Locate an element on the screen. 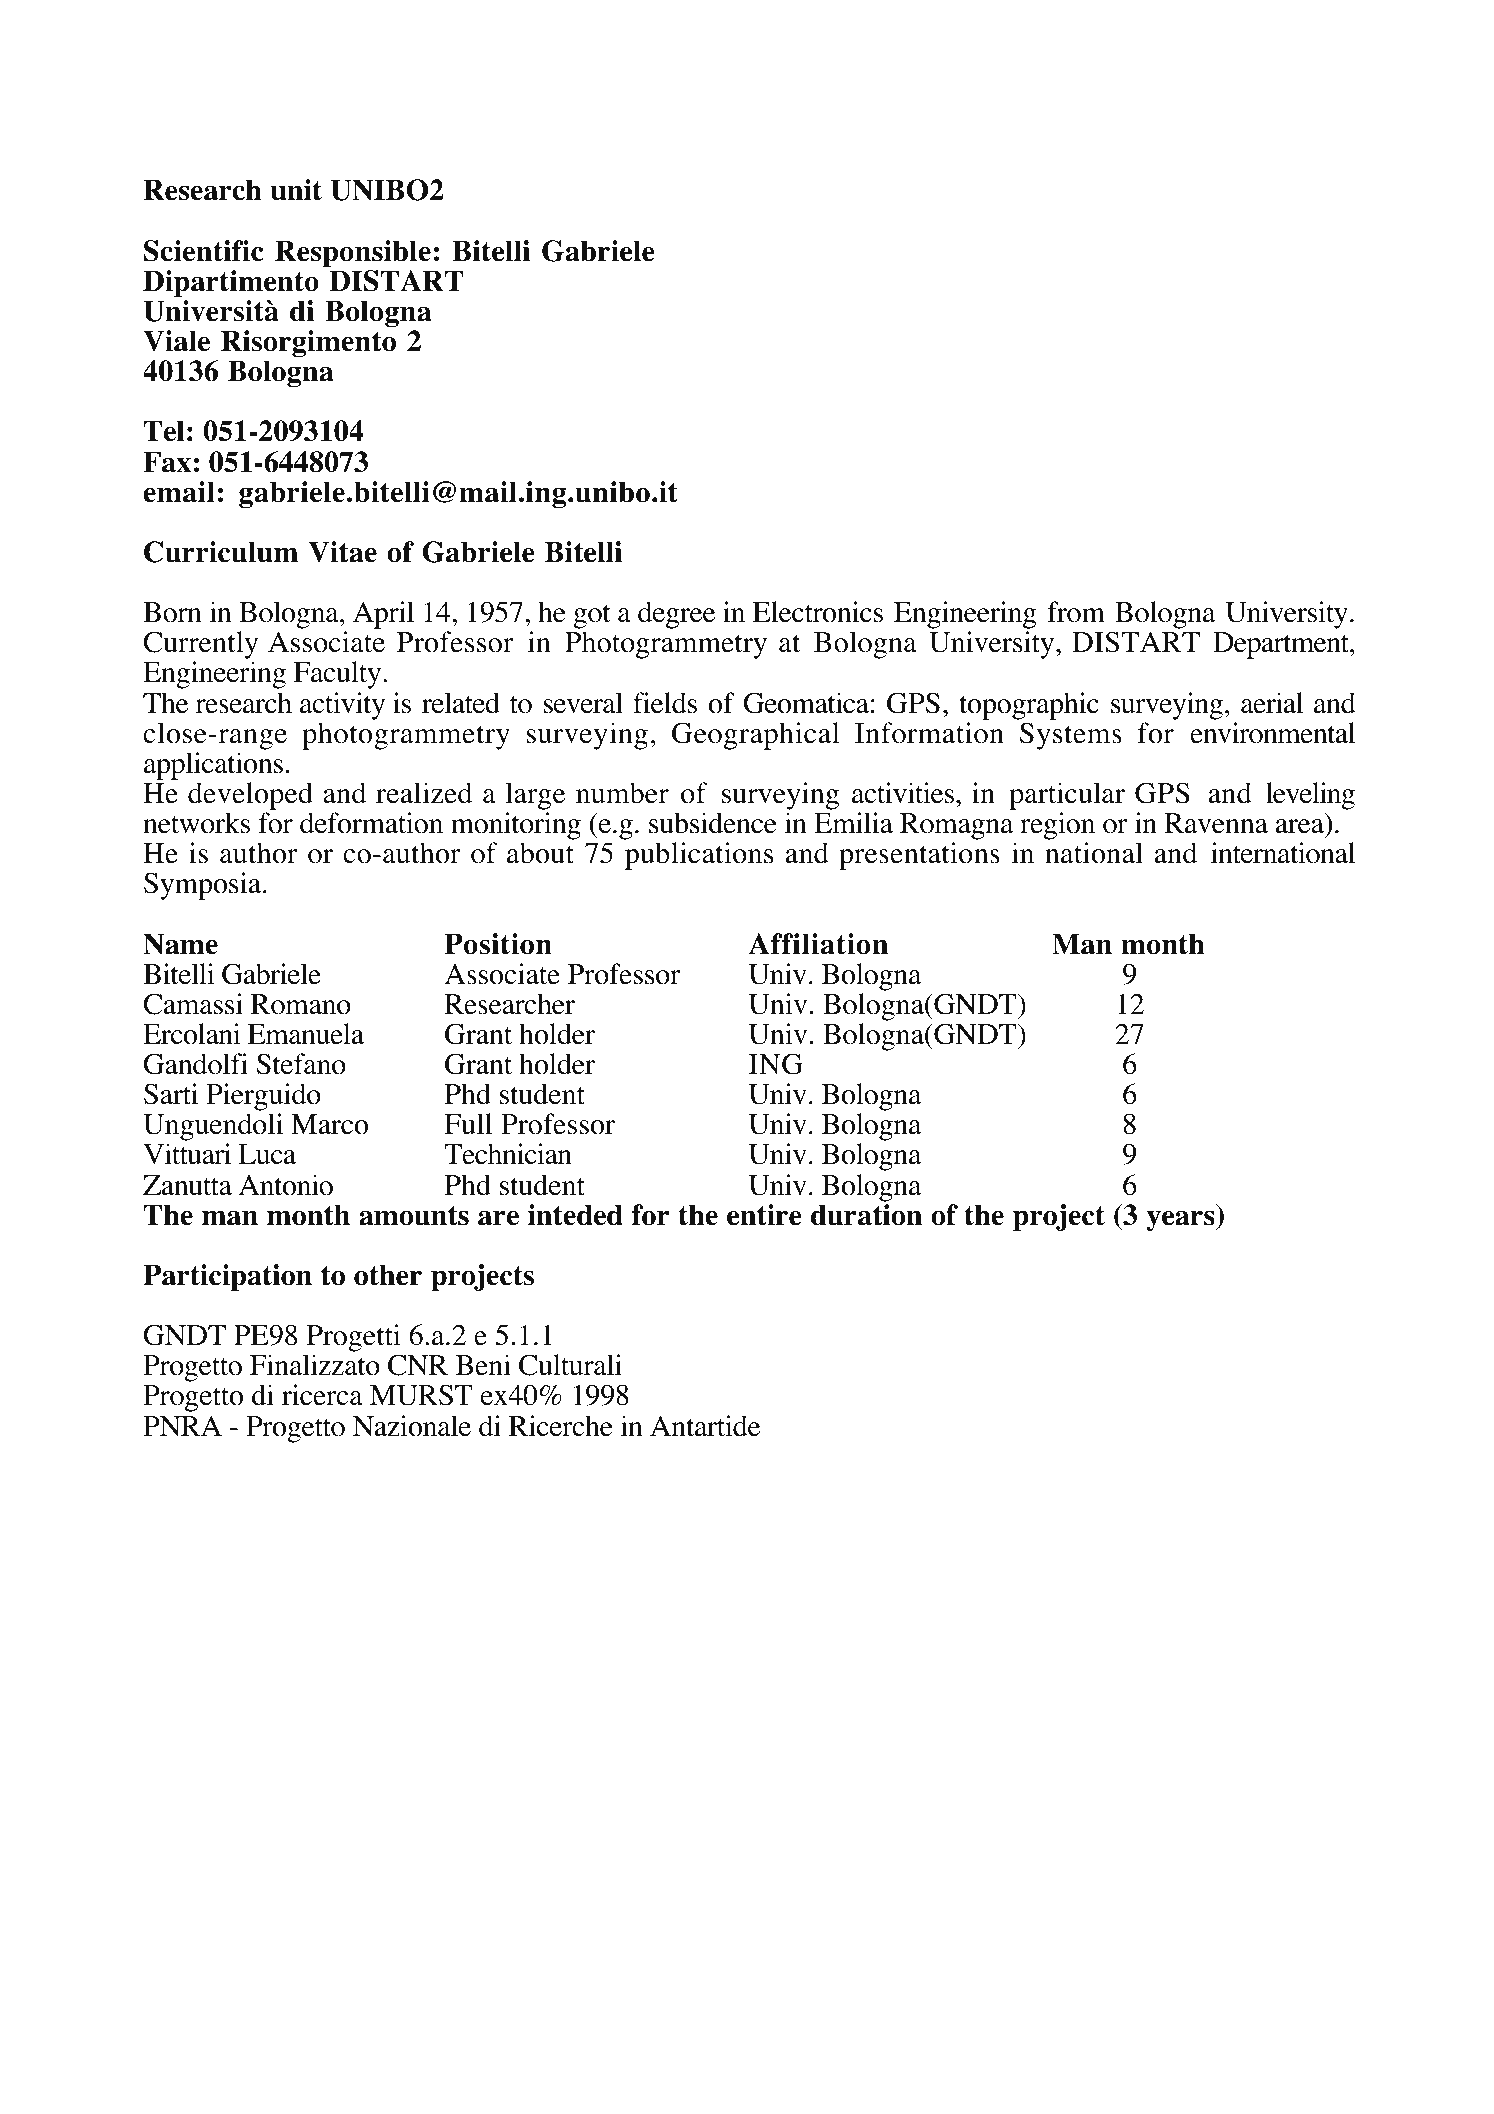 This screenshot has height=2114, width=1494. developed is located at coordinates (250, 796).
